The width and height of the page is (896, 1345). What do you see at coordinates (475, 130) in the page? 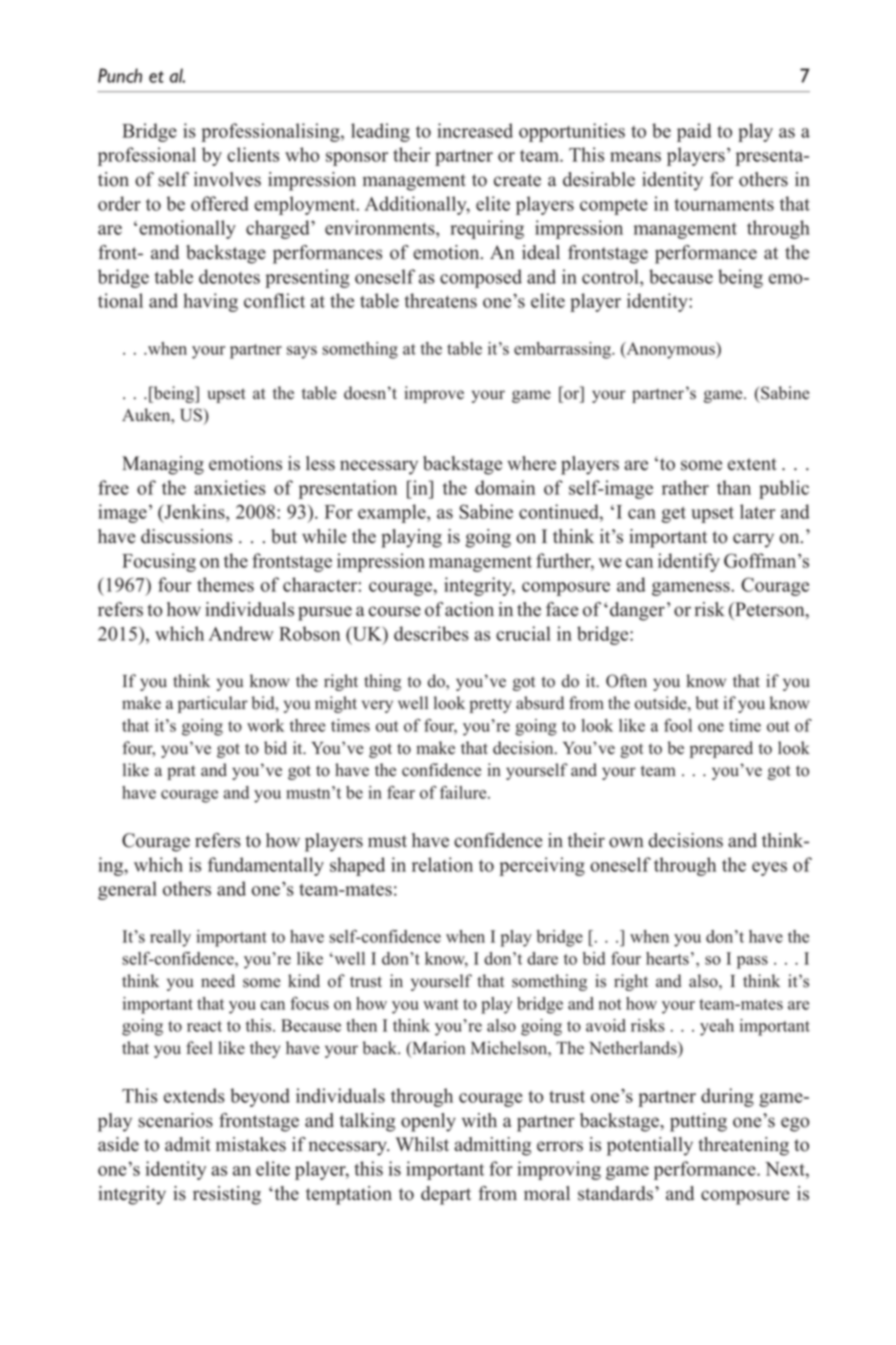
I see `increased` at bounding box center [475, 130].
